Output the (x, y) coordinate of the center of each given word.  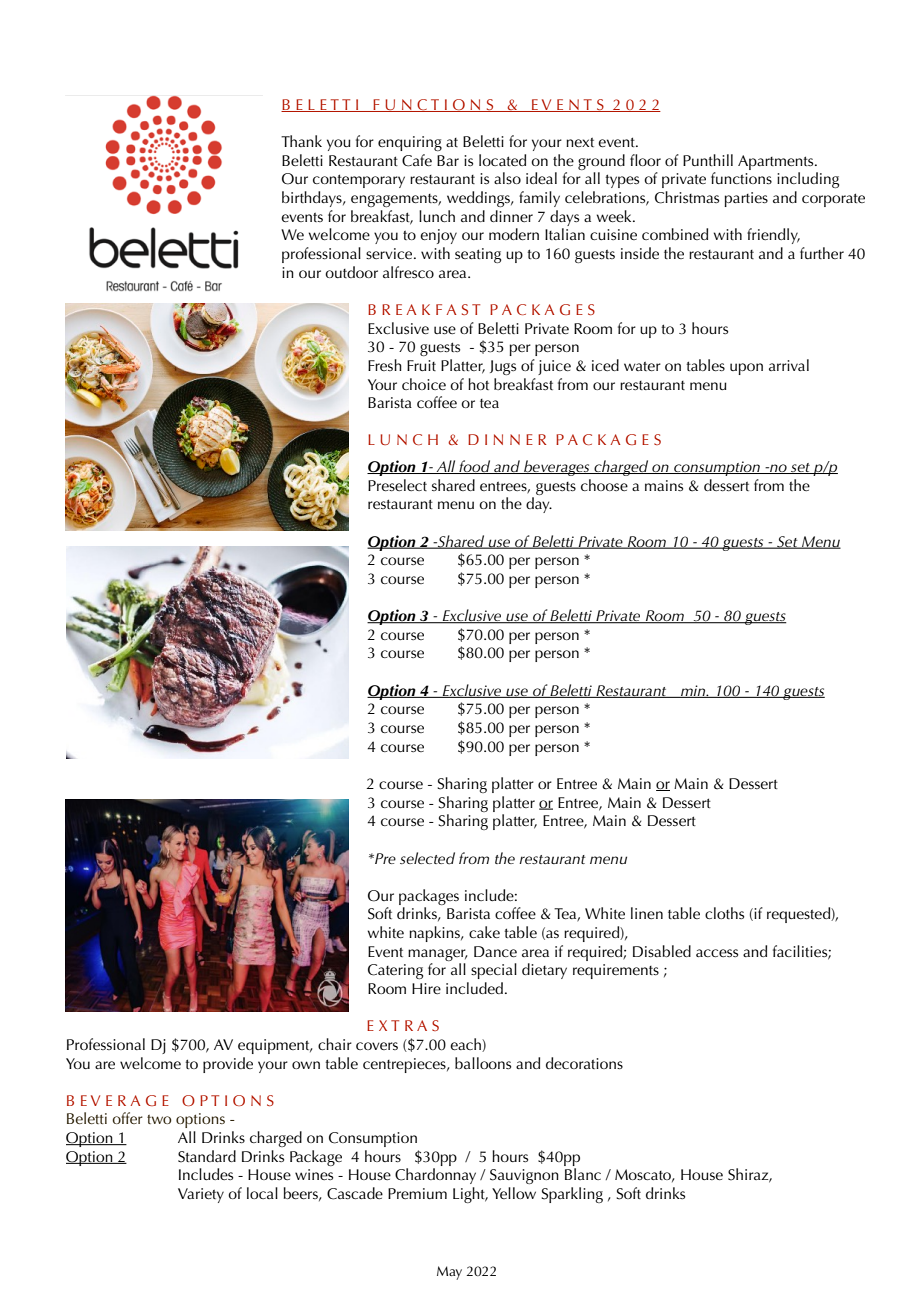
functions (741, 178)
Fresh (385, 365)
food (475, 467)
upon (746, 369)
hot (478, 384)
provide (228, 1065)
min (693, 691)
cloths (724, 913)
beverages (557, 468)
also (507, 178)
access (717, 953)
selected (427, 858)
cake (484, 932)
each (466, 1045)
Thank (301, 141)
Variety (201, 1195)
